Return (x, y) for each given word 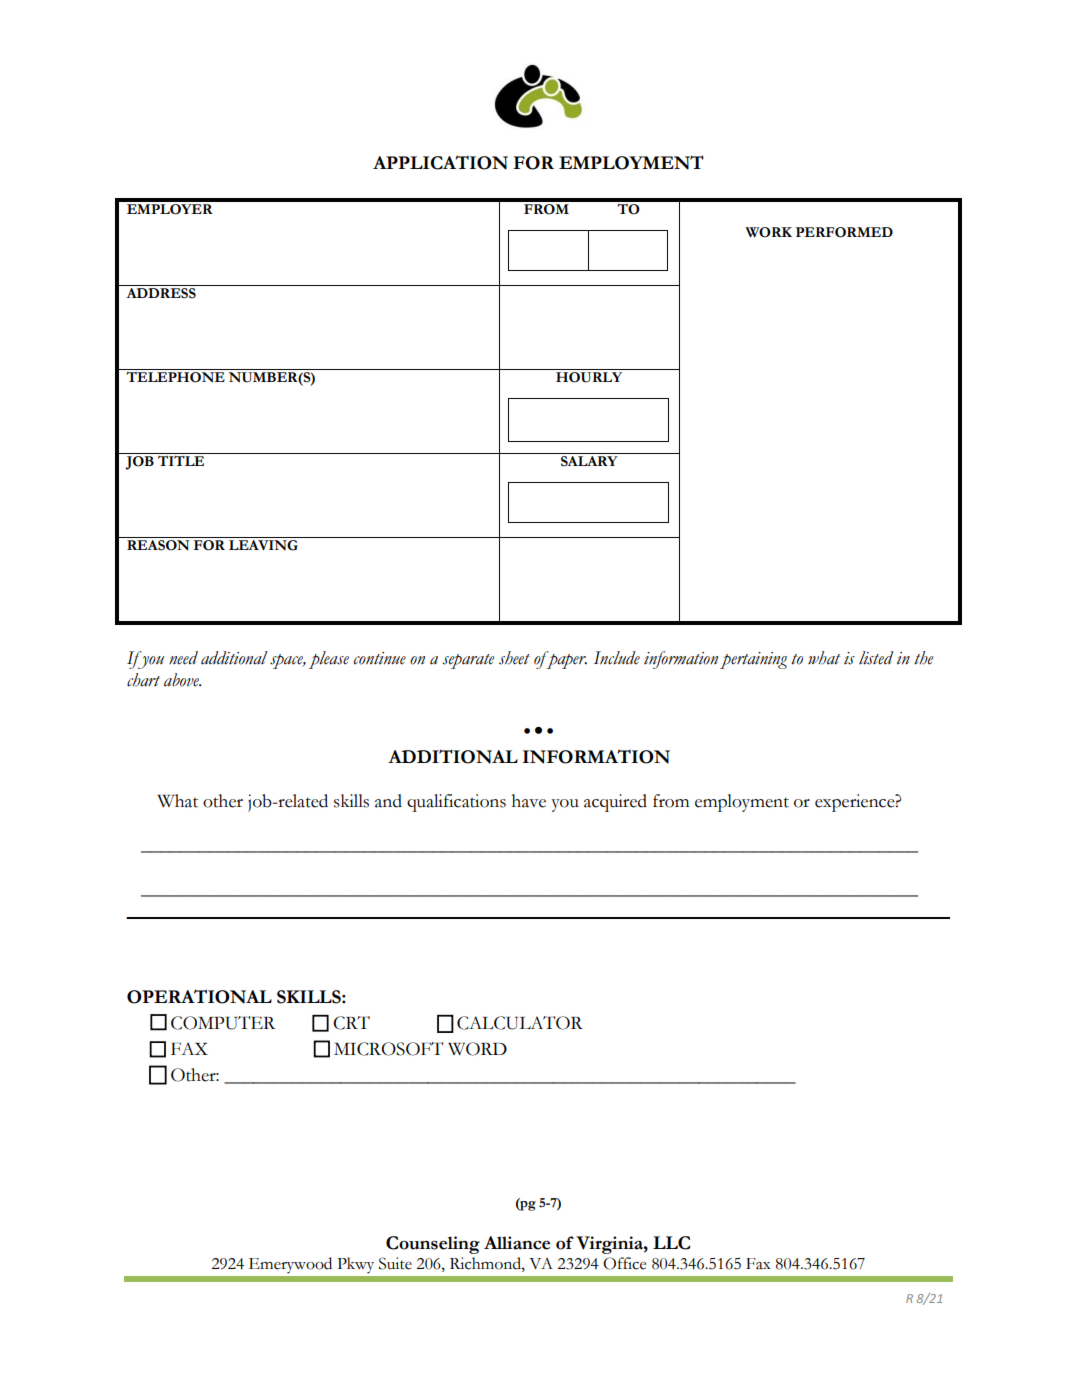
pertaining (753, 660)
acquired (615, 803)
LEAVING (263, 544)
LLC (671, 1243)
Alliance (517, 1243)
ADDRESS (161, 292)
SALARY (589, 461)
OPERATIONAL (199, 996)
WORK (768, 232)
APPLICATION (440, 163)
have (529, 801)
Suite (395, 1263)
